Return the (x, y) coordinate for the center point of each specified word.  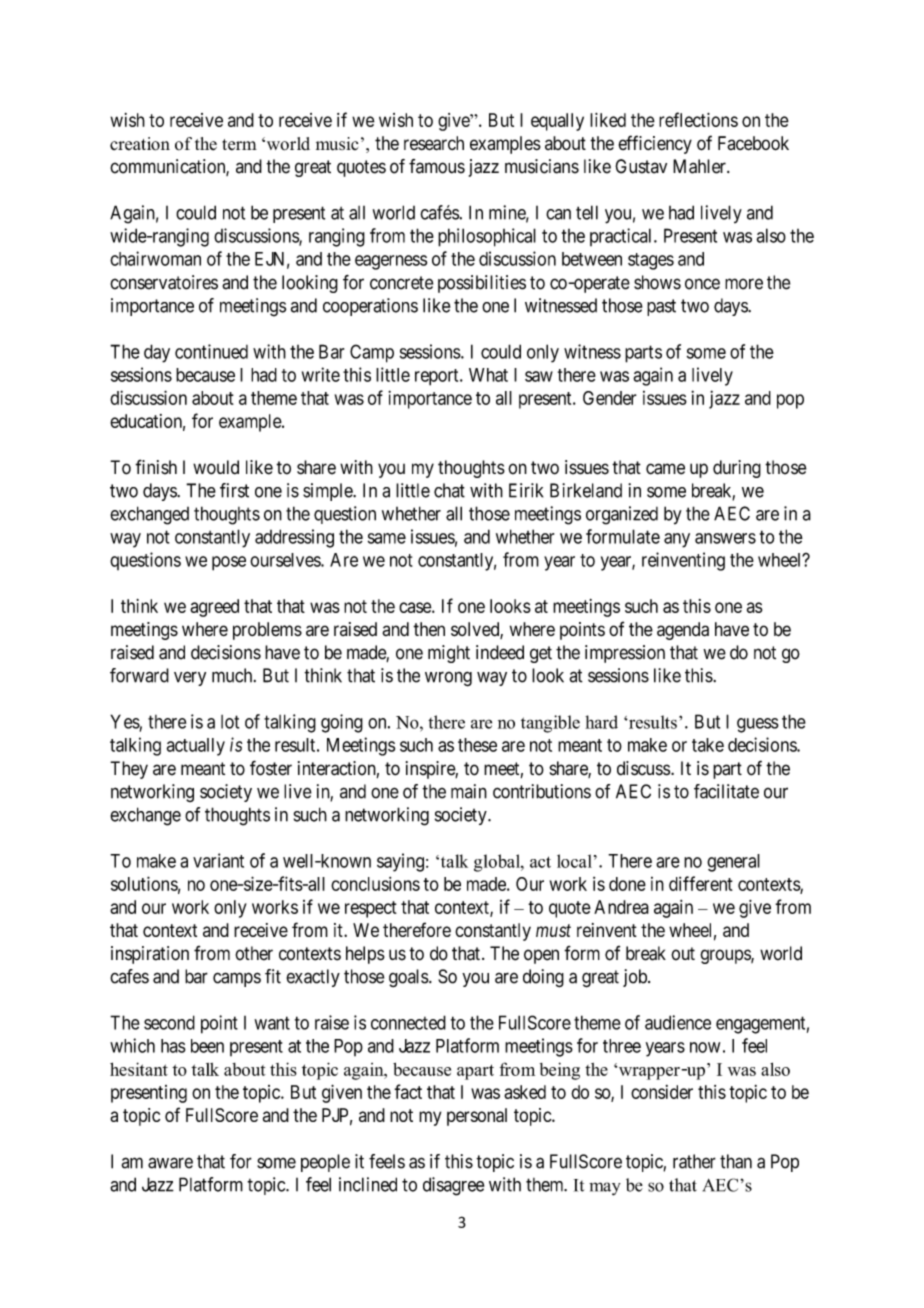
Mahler (700, 166)
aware (170, 1163)
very (190, 678)
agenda (683, 631)
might (449, 654)
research (434, 143)
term (239, 145)
